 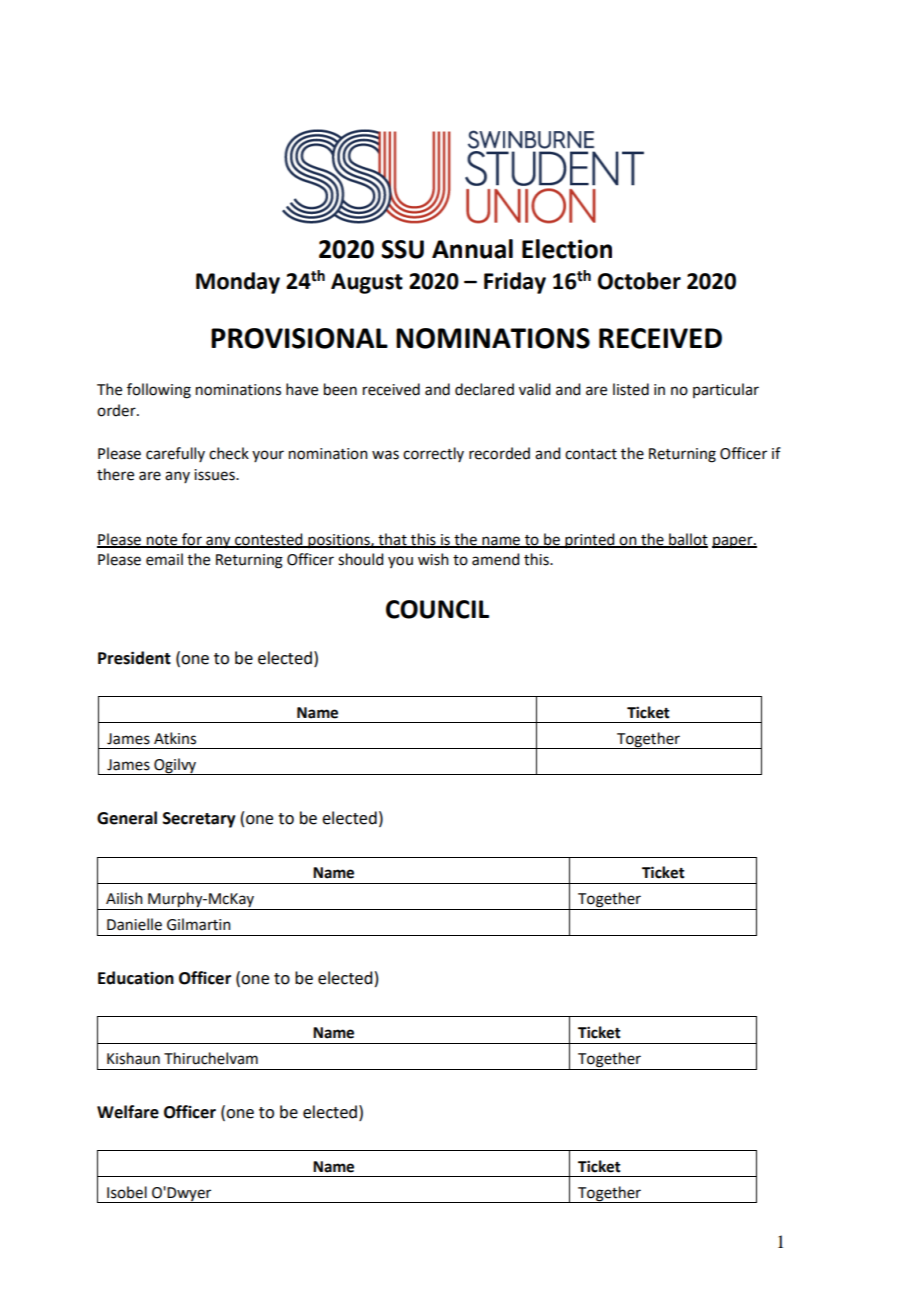 I want to click on Ogilvy, so click(x=175, y=766).
